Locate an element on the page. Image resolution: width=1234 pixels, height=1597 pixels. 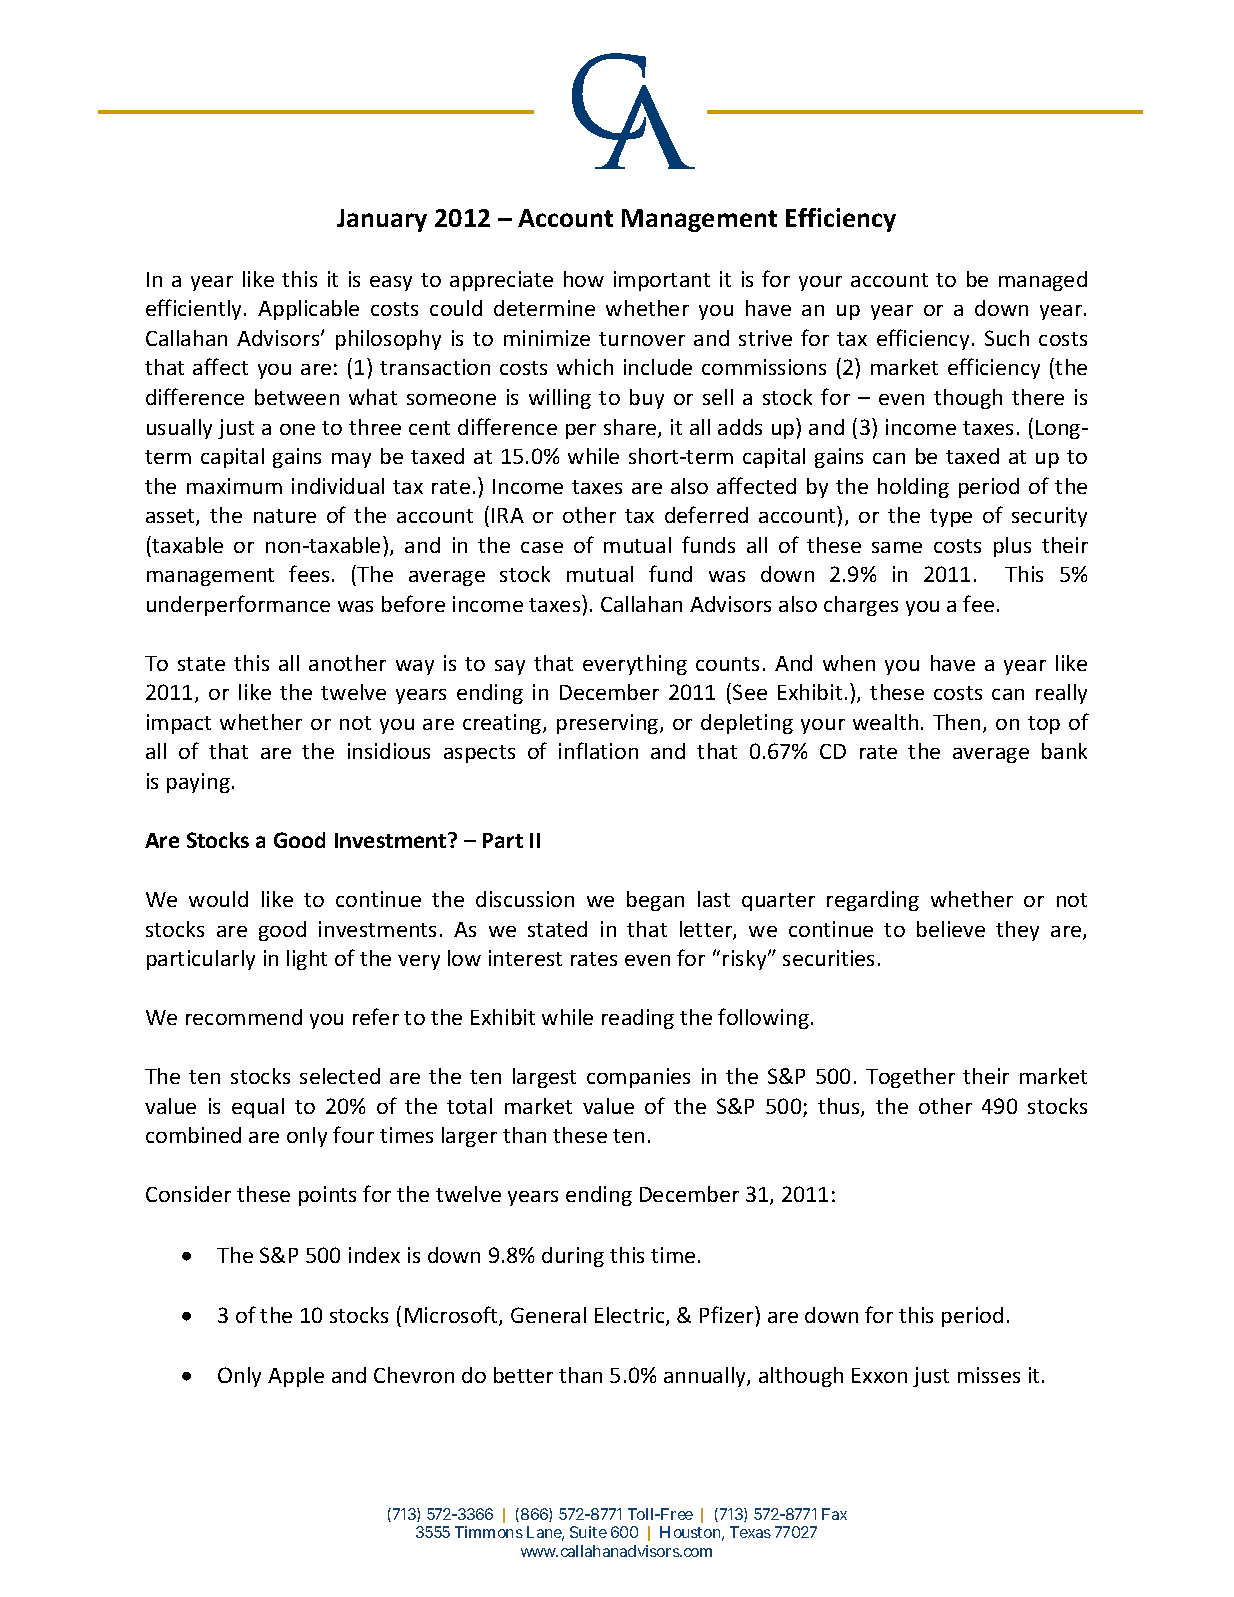
Suite is located at coordinates (588, 1532).
